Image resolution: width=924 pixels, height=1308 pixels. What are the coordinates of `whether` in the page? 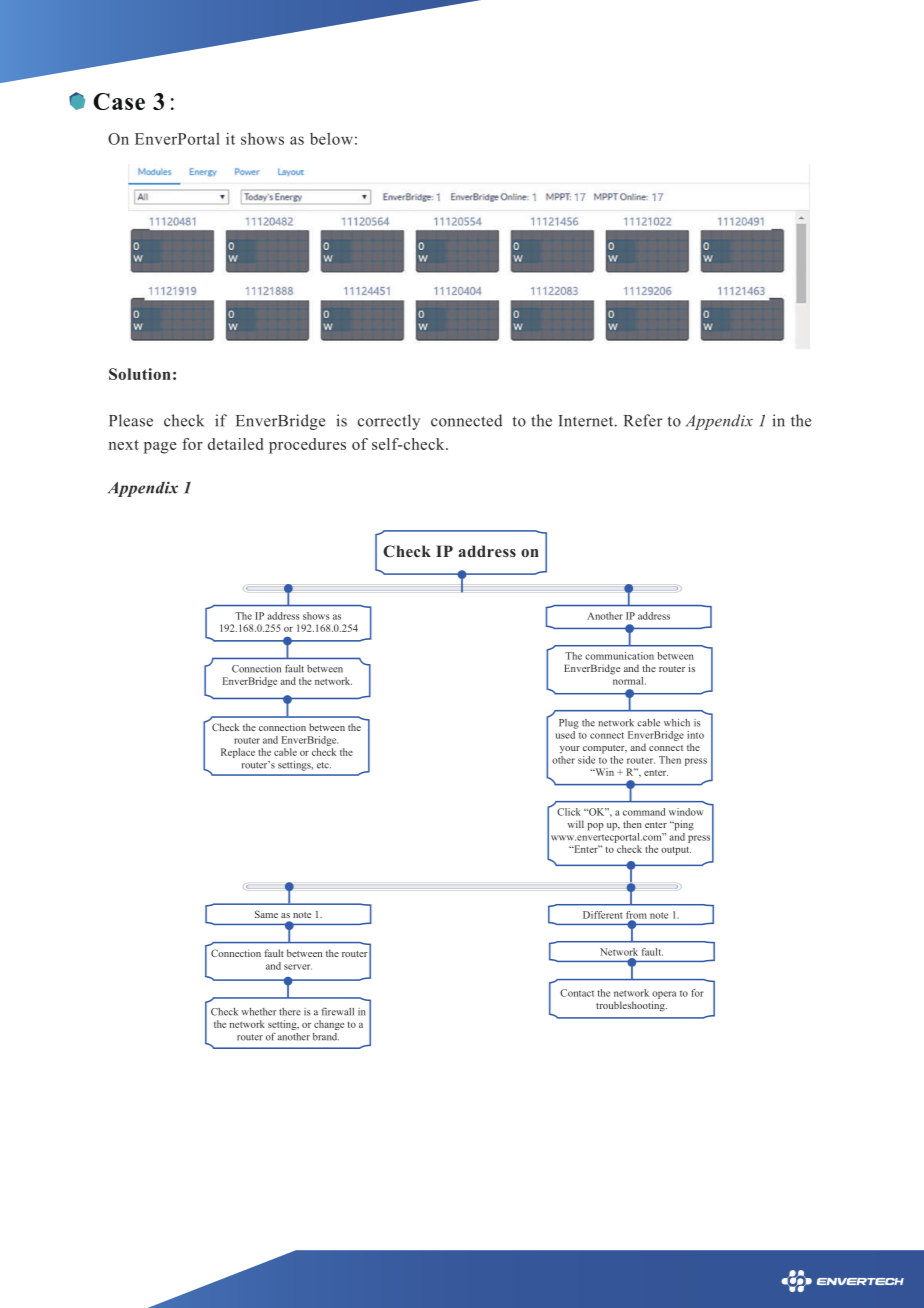 It's located at (258, 1012).
